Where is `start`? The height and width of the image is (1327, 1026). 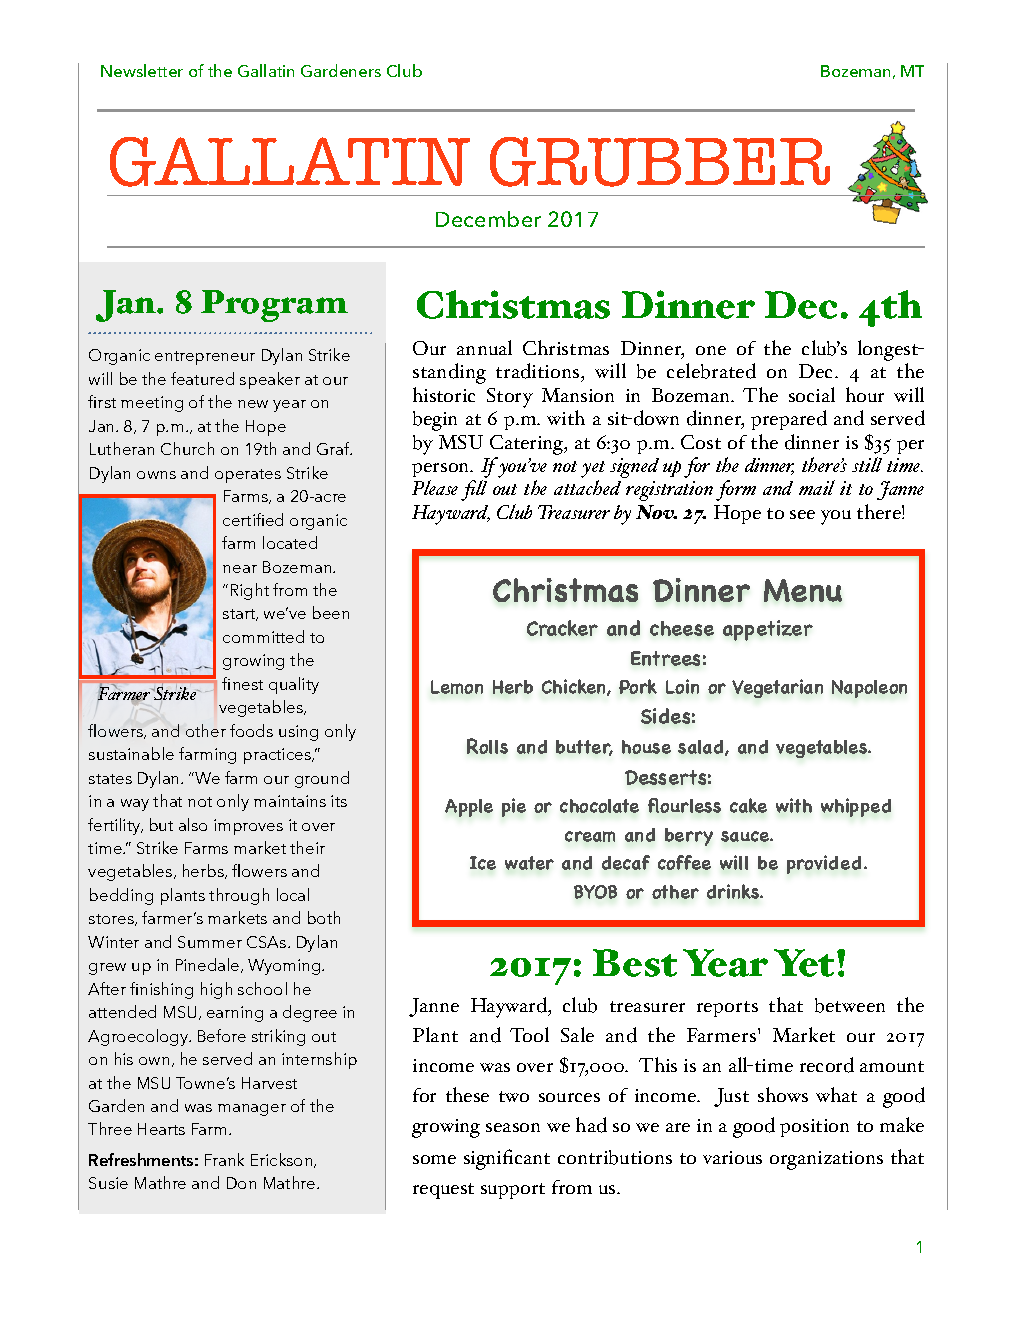
start is located at coordinates (240, 615).
